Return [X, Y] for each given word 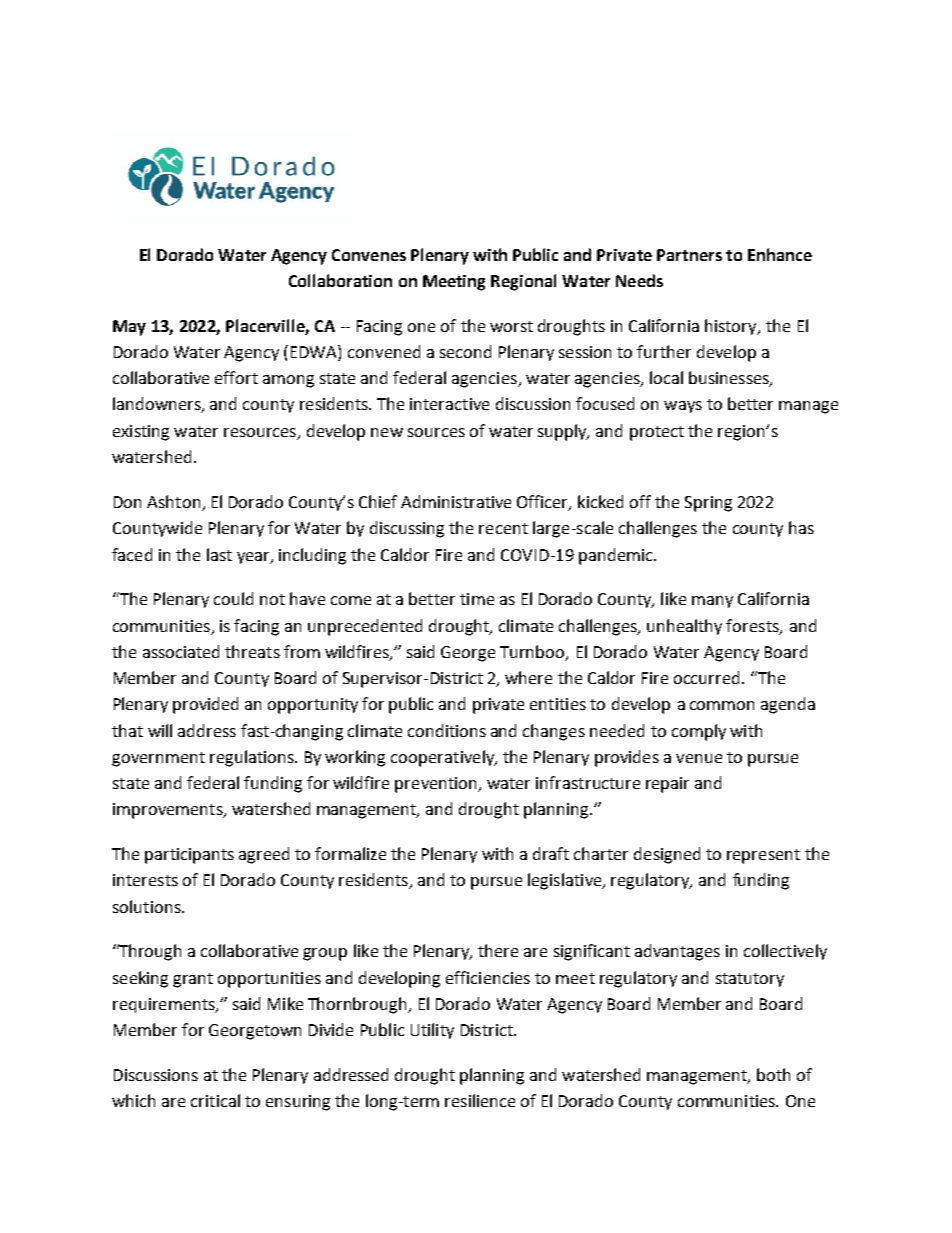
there [498, 950]
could [233, 598]
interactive [449, 404]
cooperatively [444, 758]
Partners [689, 255]
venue [699, 758]
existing [141, 433]
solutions [148, 906]
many [712, 602]
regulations [253, 758]
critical [215, 1100]
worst [511, 326]
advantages [677, 952]
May [129, 328]
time [477, 599]
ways [683, 407]
